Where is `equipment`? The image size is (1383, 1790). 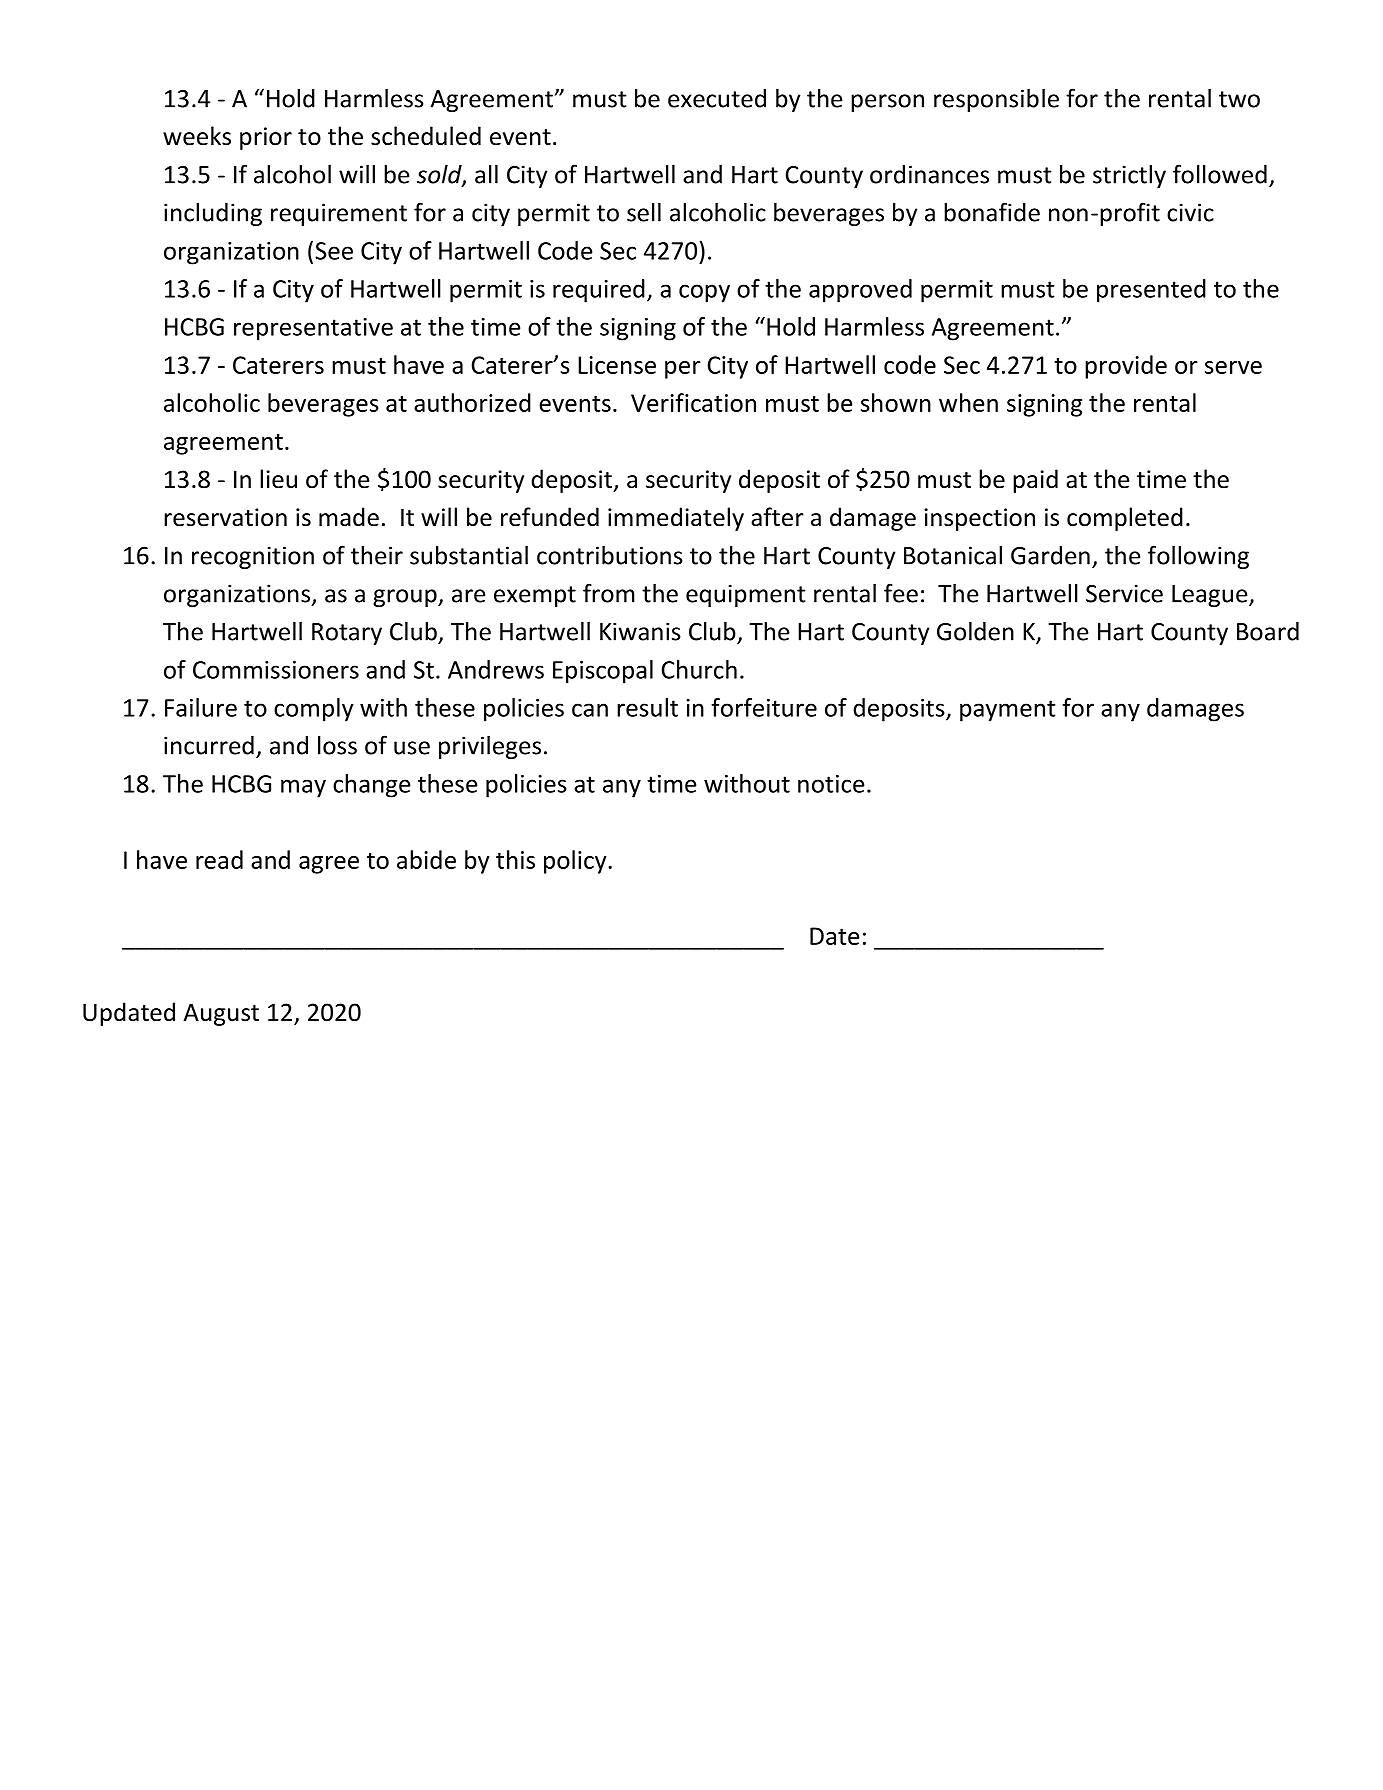 equipment is located at coordinates (746, 595).
